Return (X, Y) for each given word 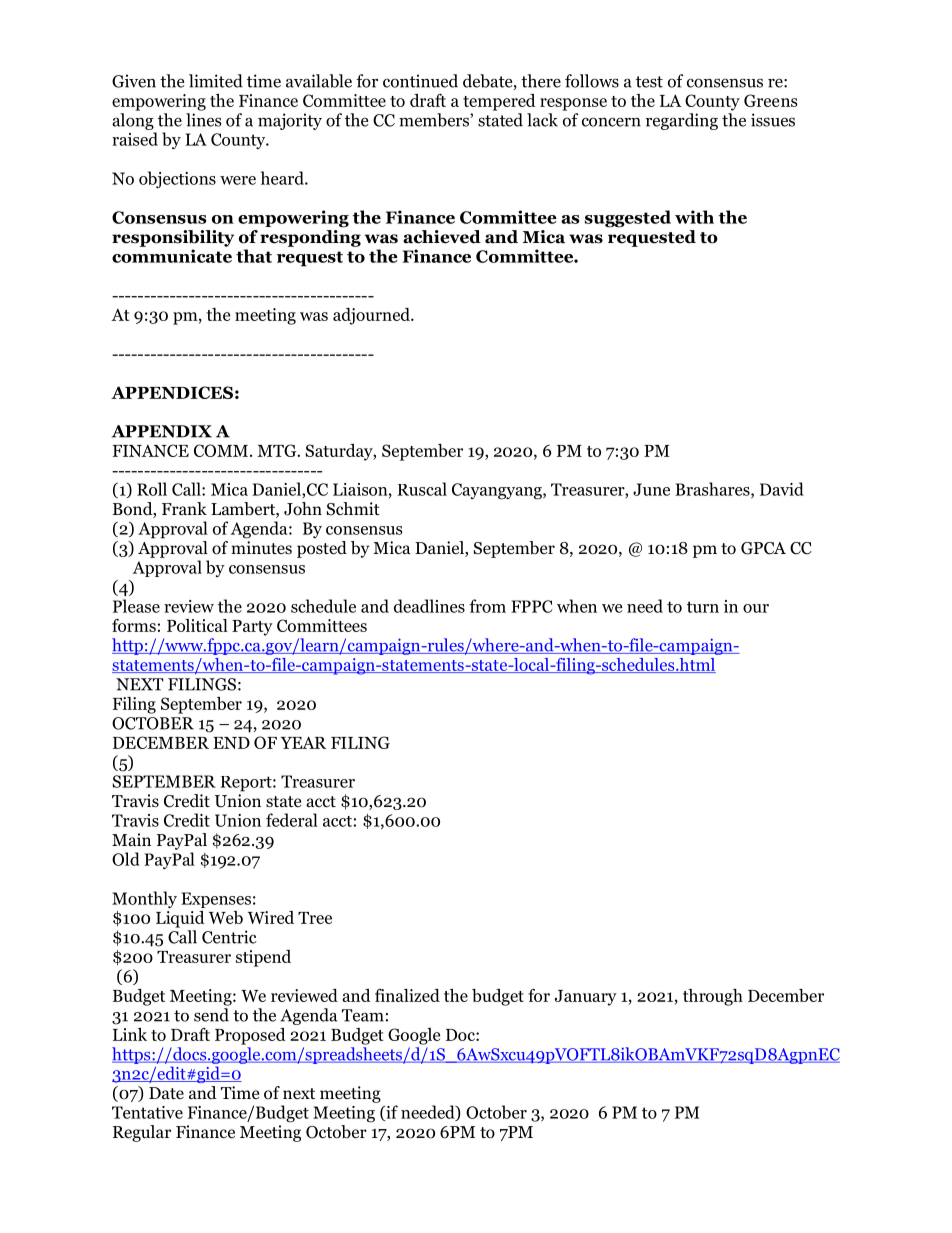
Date (166, 1093)
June (651, 489)
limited (216, 81)
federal (292, 820)
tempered (499, 102)
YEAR (303, 742)
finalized (407, 995)
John (303, 509)
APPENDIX (161, 431)
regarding (682, 121)
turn (703, 607)
